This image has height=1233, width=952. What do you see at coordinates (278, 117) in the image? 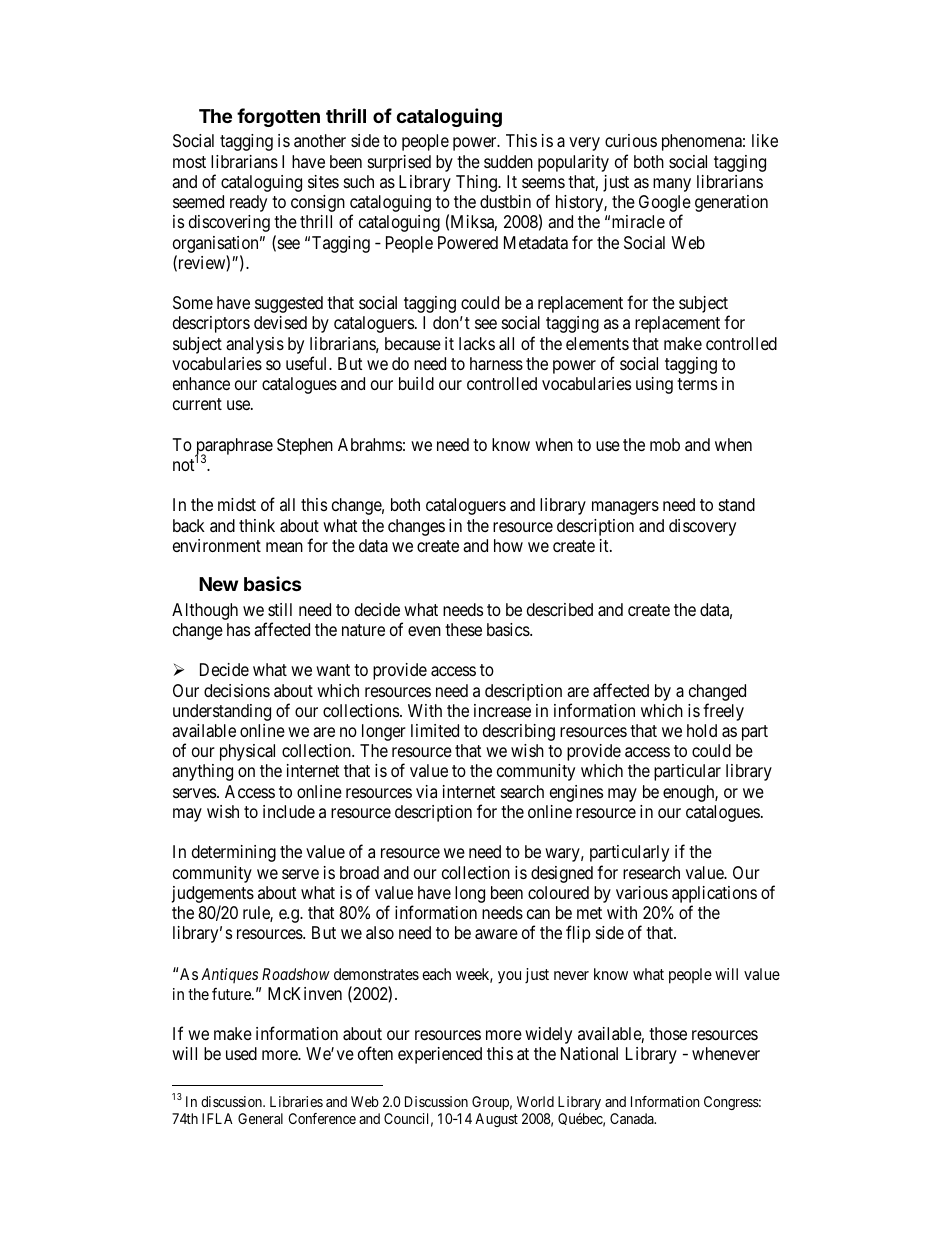
I see `forgotten` at bounding box center [278, 117].
